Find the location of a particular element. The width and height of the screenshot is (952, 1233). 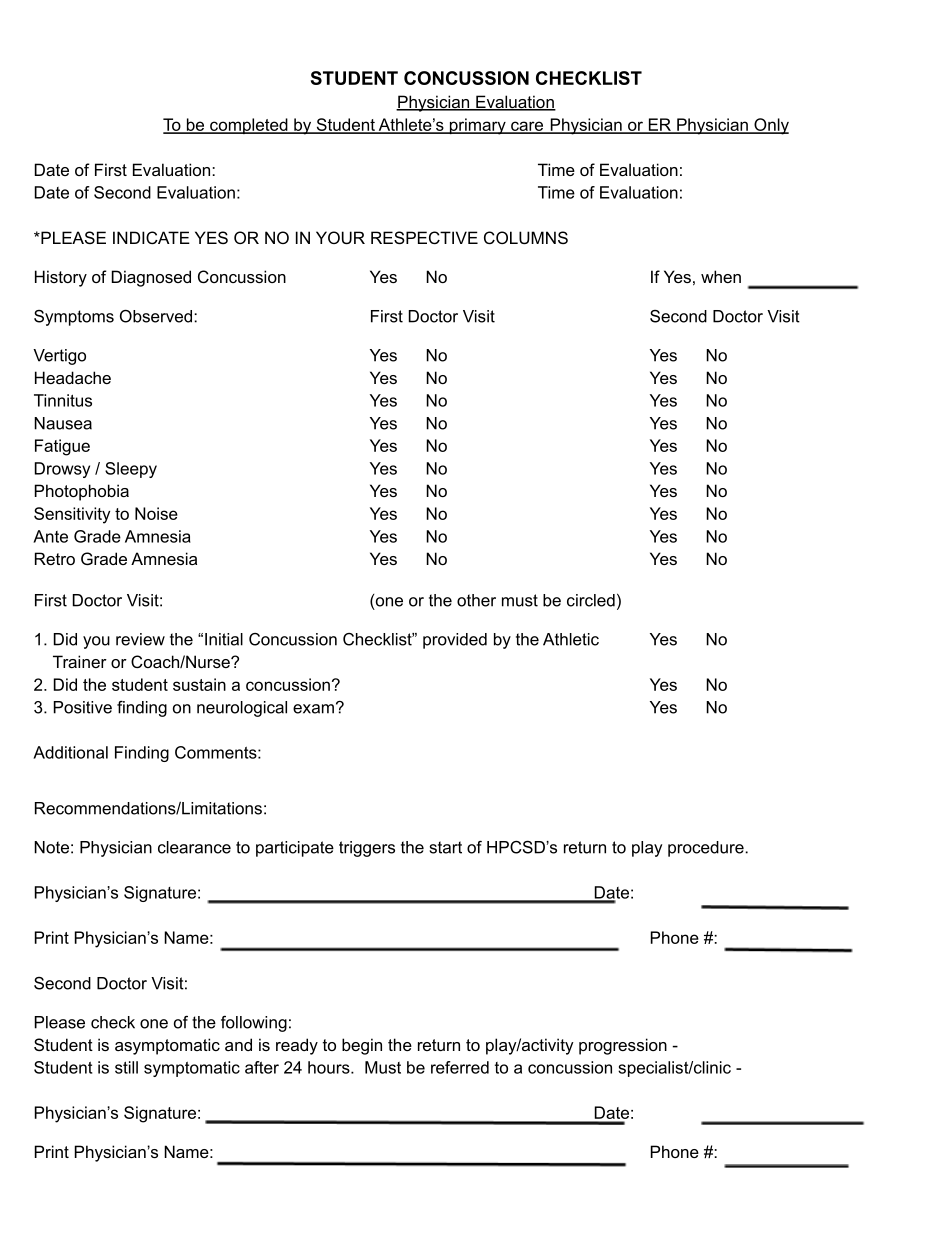

completed is located at coordinates (249, 126).
